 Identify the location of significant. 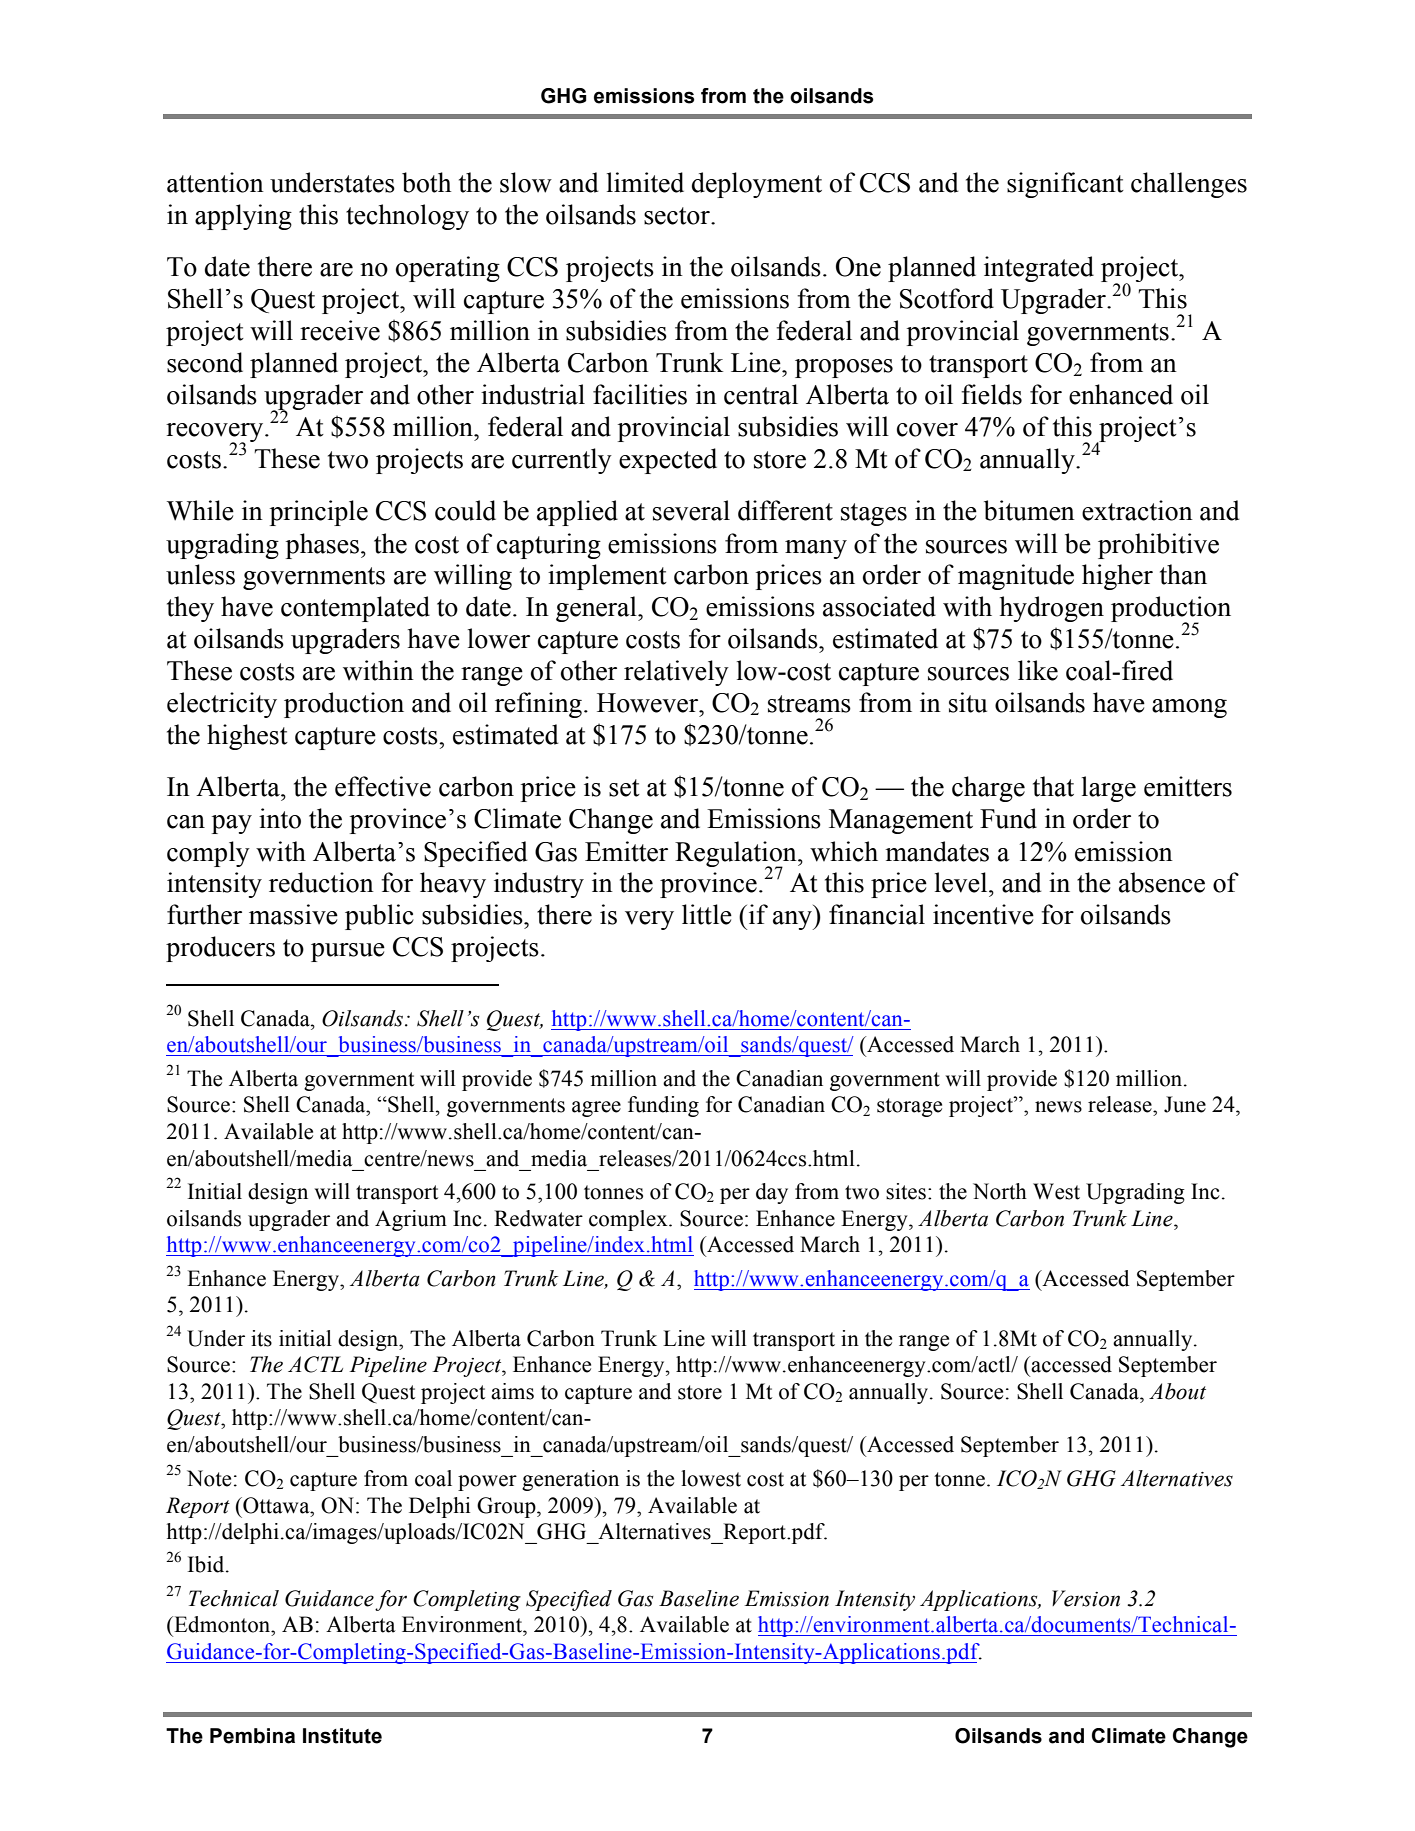
(1065, 185).
